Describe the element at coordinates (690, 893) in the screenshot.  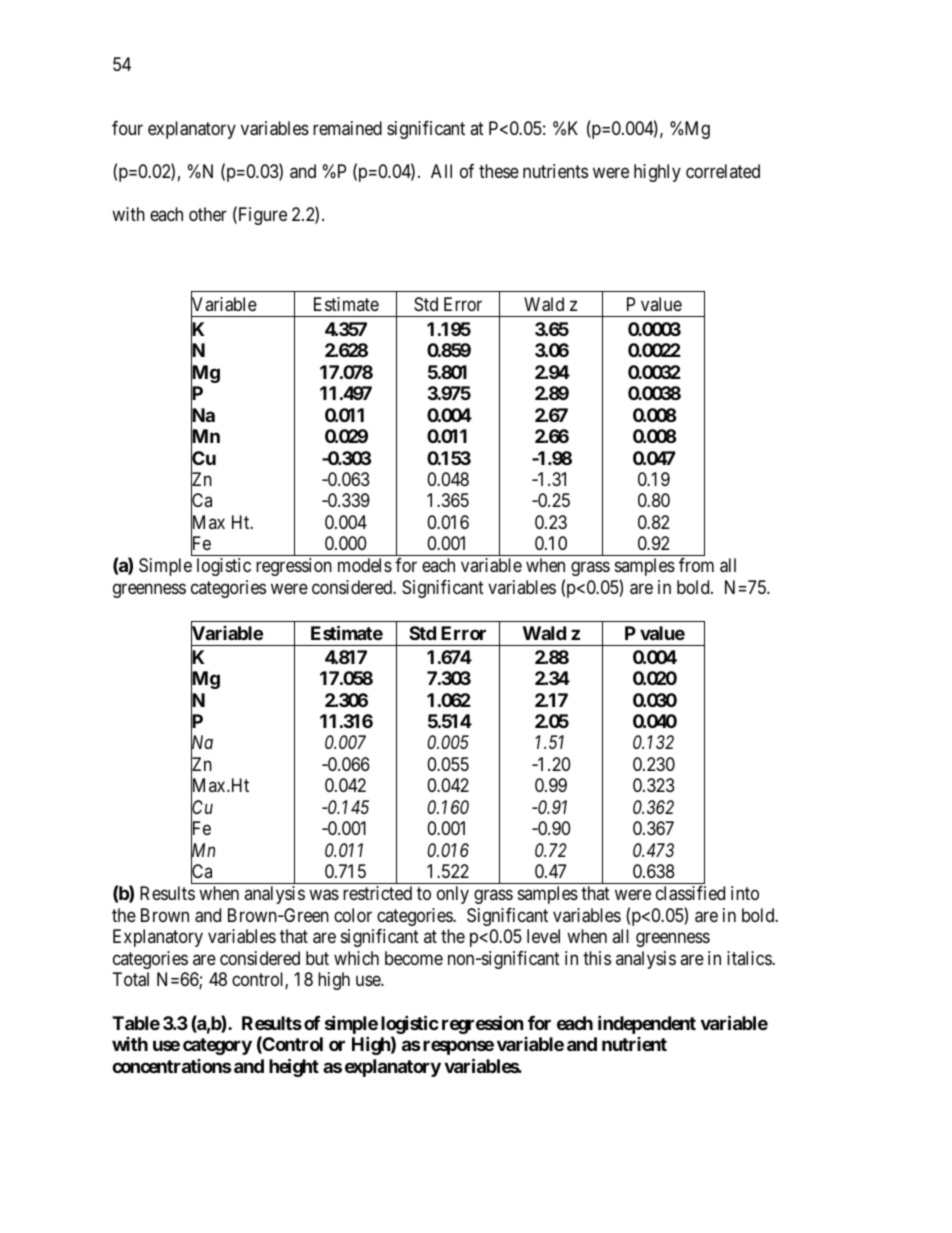
I see `classified` at that location.
